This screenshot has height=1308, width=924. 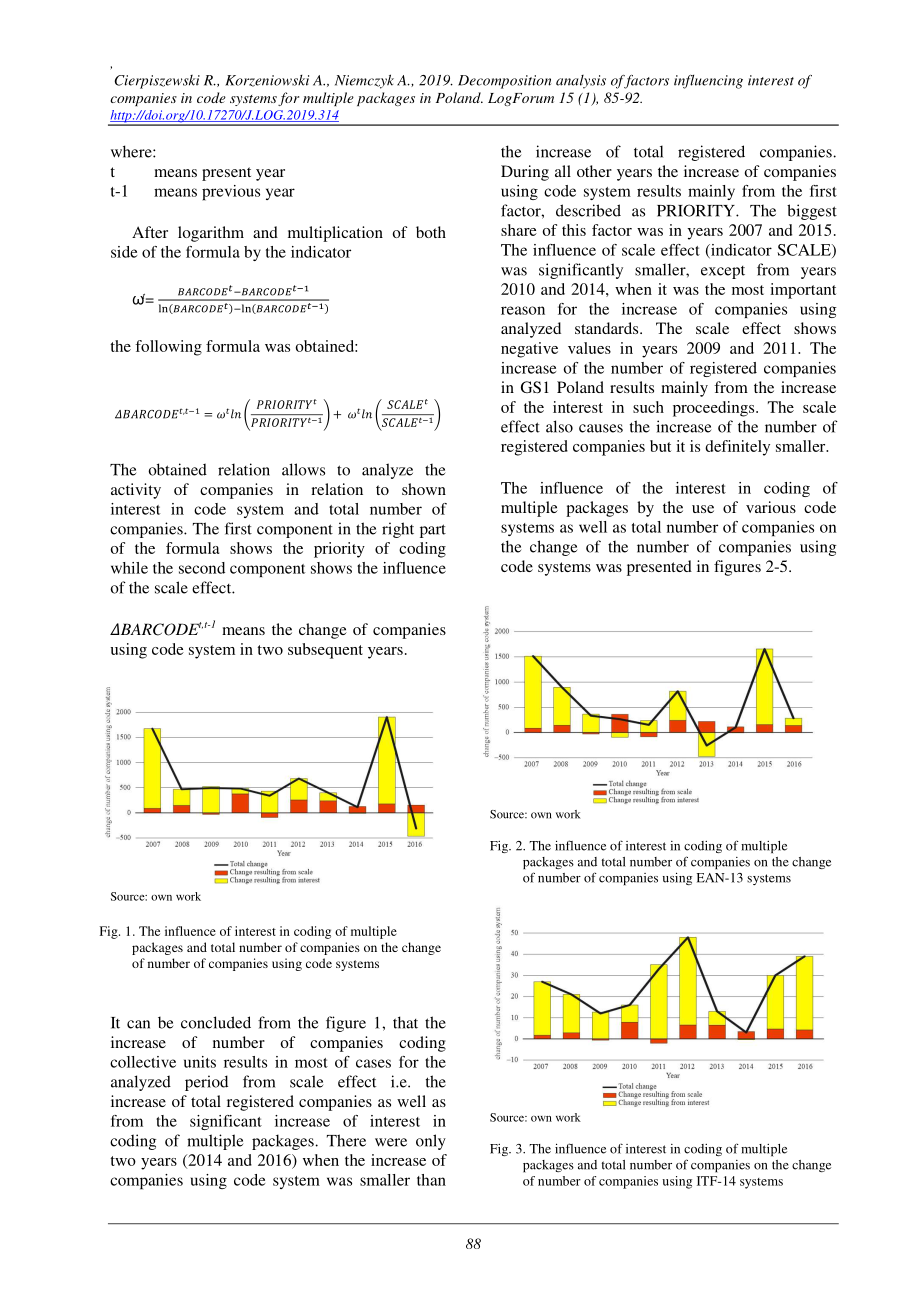 What do you see at coordinates (504, 82) in the screenshot?
I see `Decomposition` at bounding box center [504, 82].
